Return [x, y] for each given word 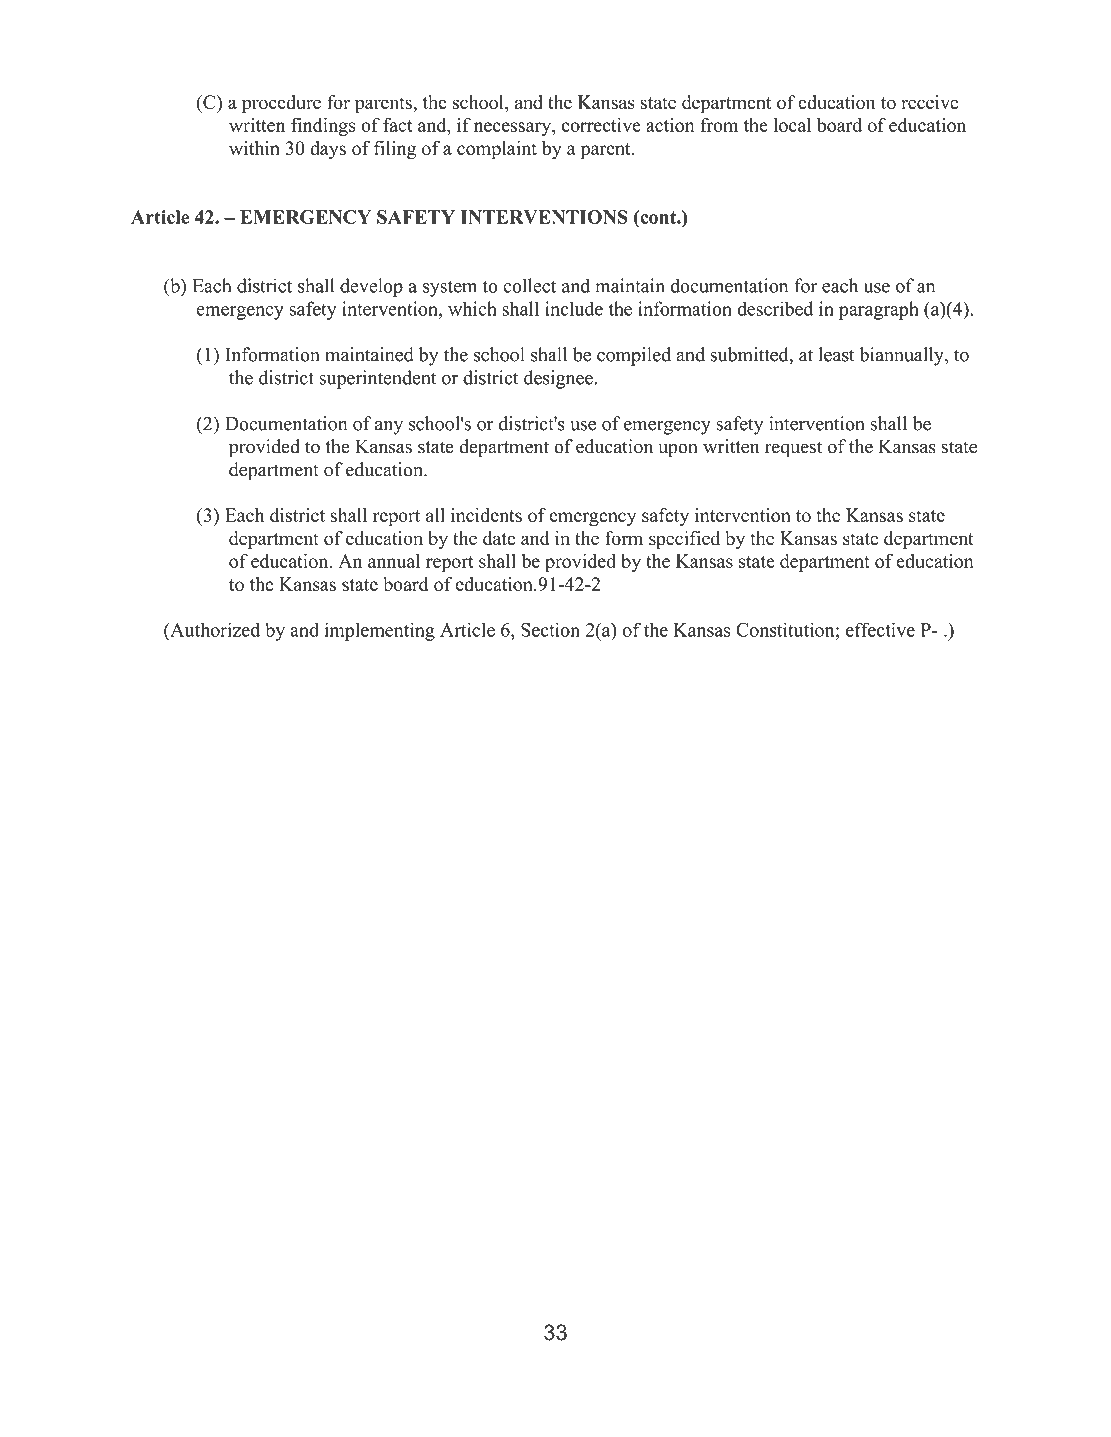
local [792, 125]
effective [880, 629]
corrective [601, 125]
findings [323, 126]
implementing [380, 631]
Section [550, 629]
